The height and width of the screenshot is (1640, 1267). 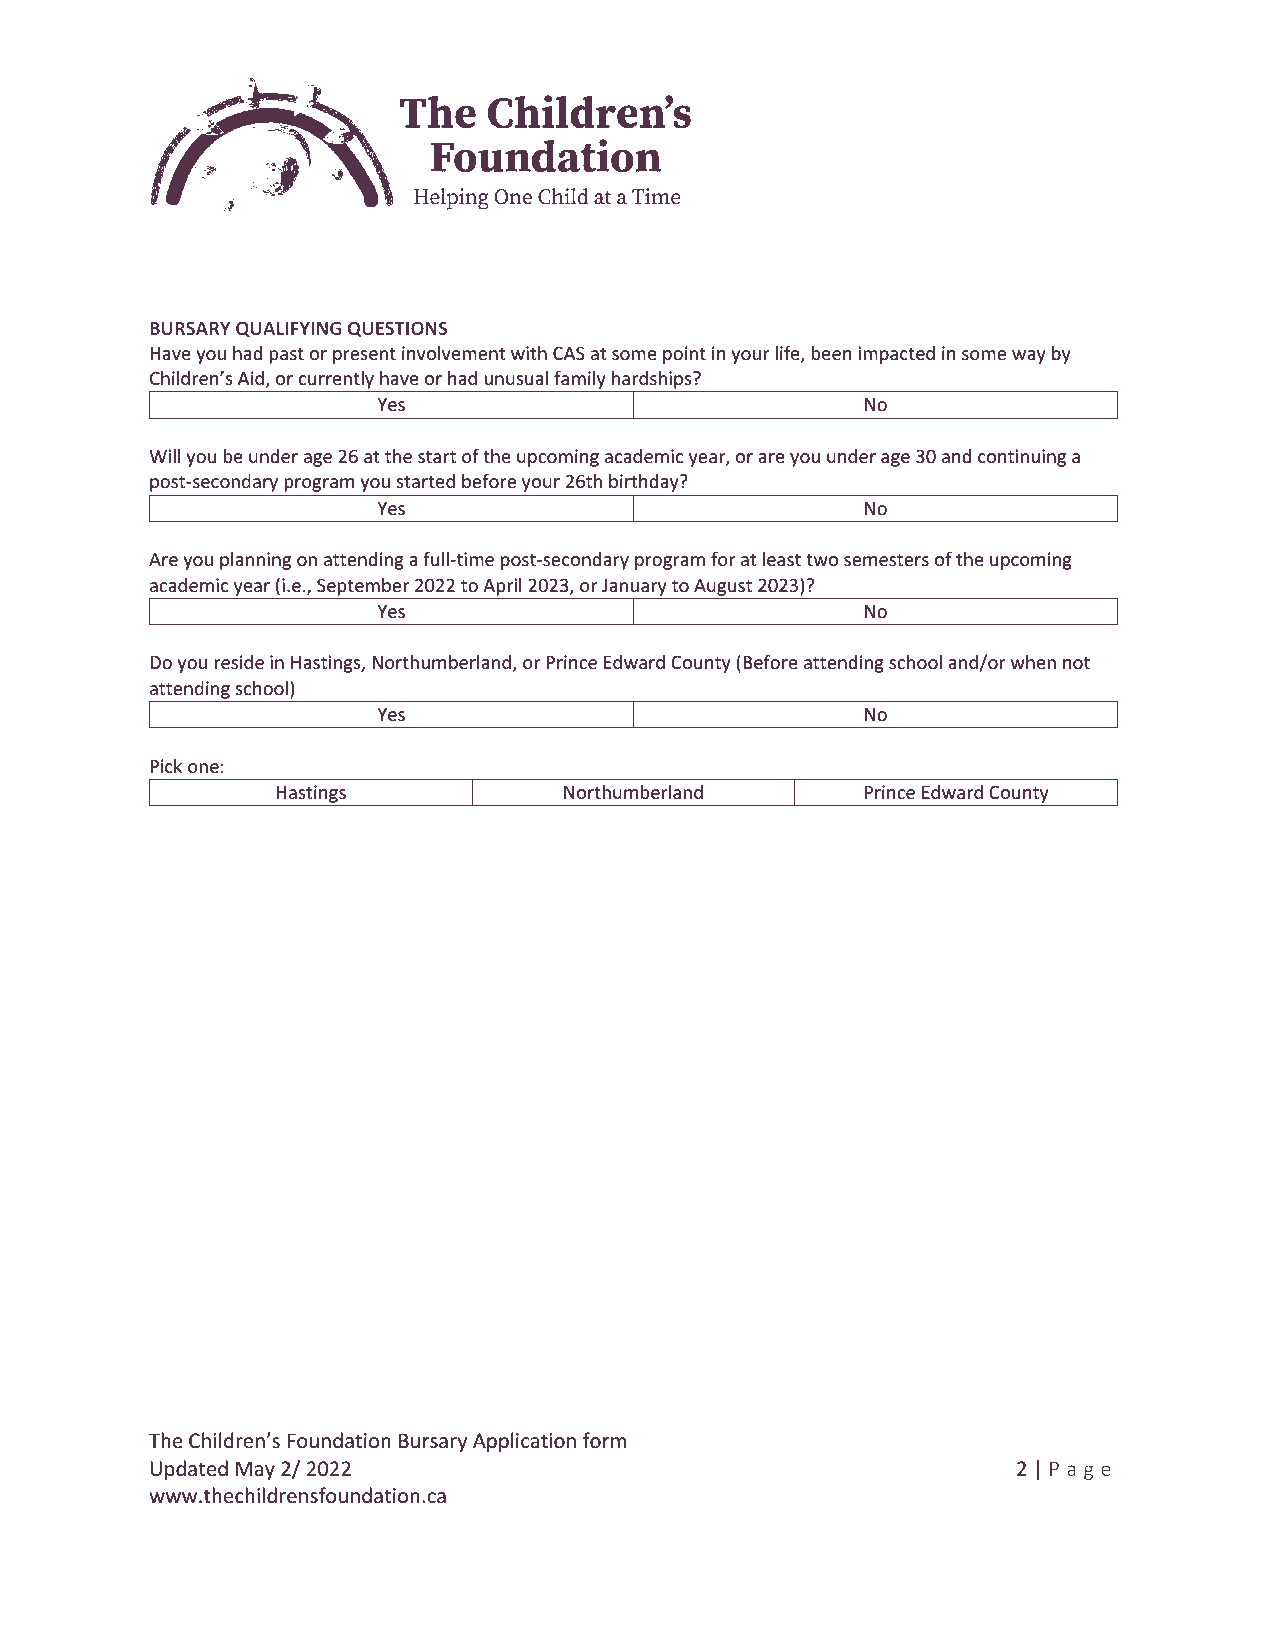 I want to click on way, so click(x=1029, y=357).
